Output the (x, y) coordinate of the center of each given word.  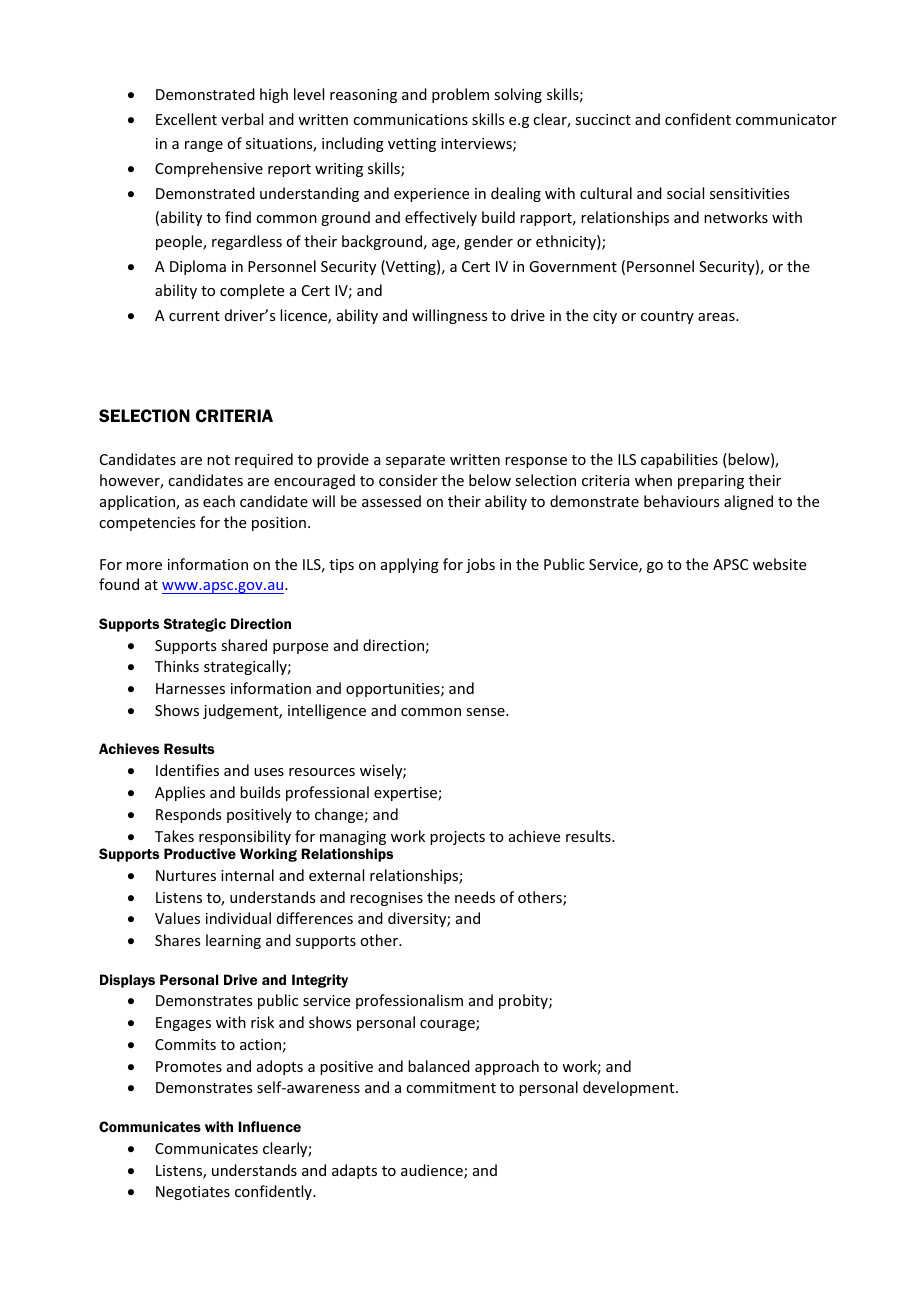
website (779, 564)
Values (177, 918)
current (194, 316)
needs (475, 897)
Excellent (186, 119)
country (667, 317)
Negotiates (193, 1193)
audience (433, 1171)
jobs (480, 565)
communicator (786, 119)
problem (460, 95)
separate (415, 461)
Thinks (177, 666)
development (630, 1088)
